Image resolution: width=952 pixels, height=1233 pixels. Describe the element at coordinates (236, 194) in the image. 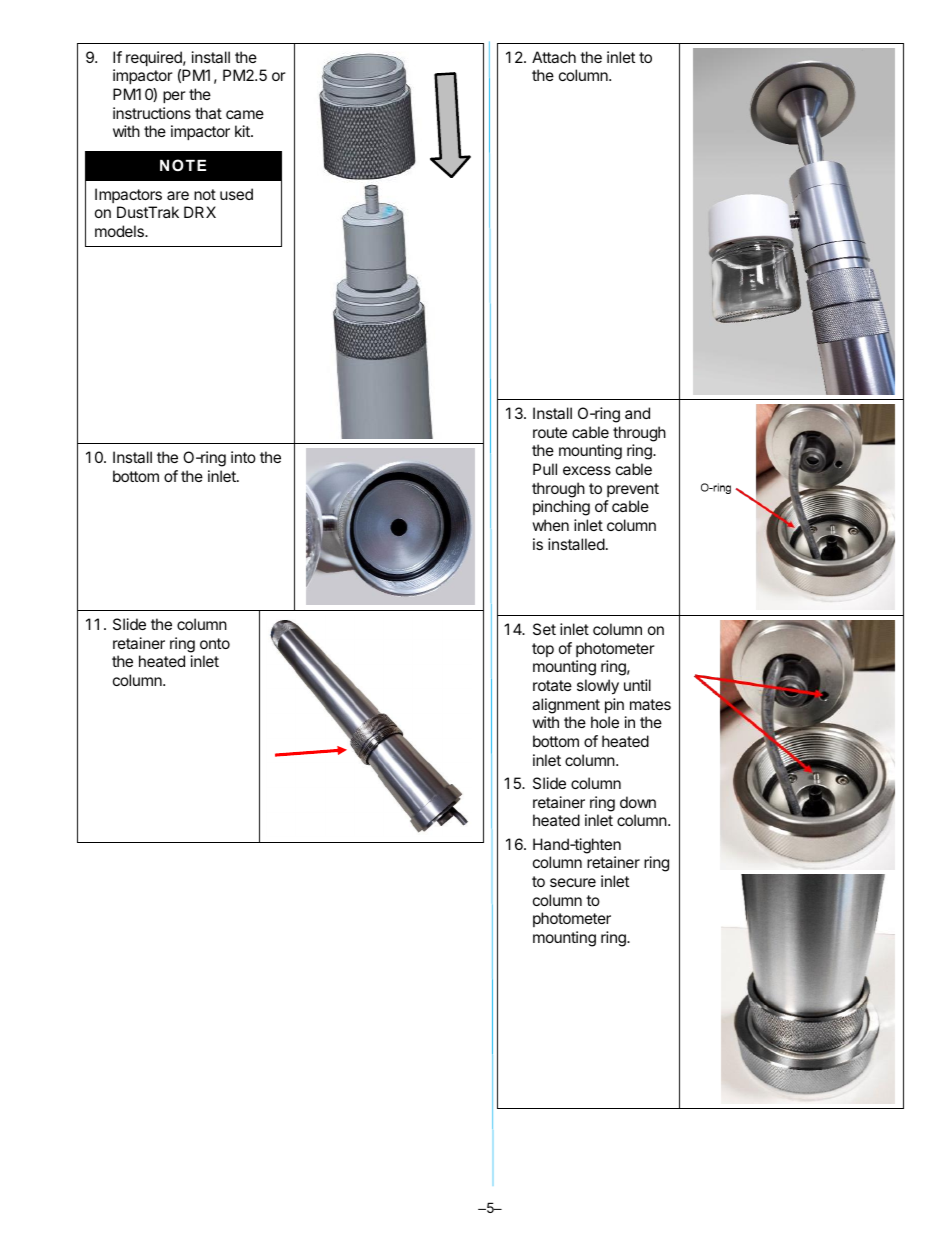

I see `used` at that location.
